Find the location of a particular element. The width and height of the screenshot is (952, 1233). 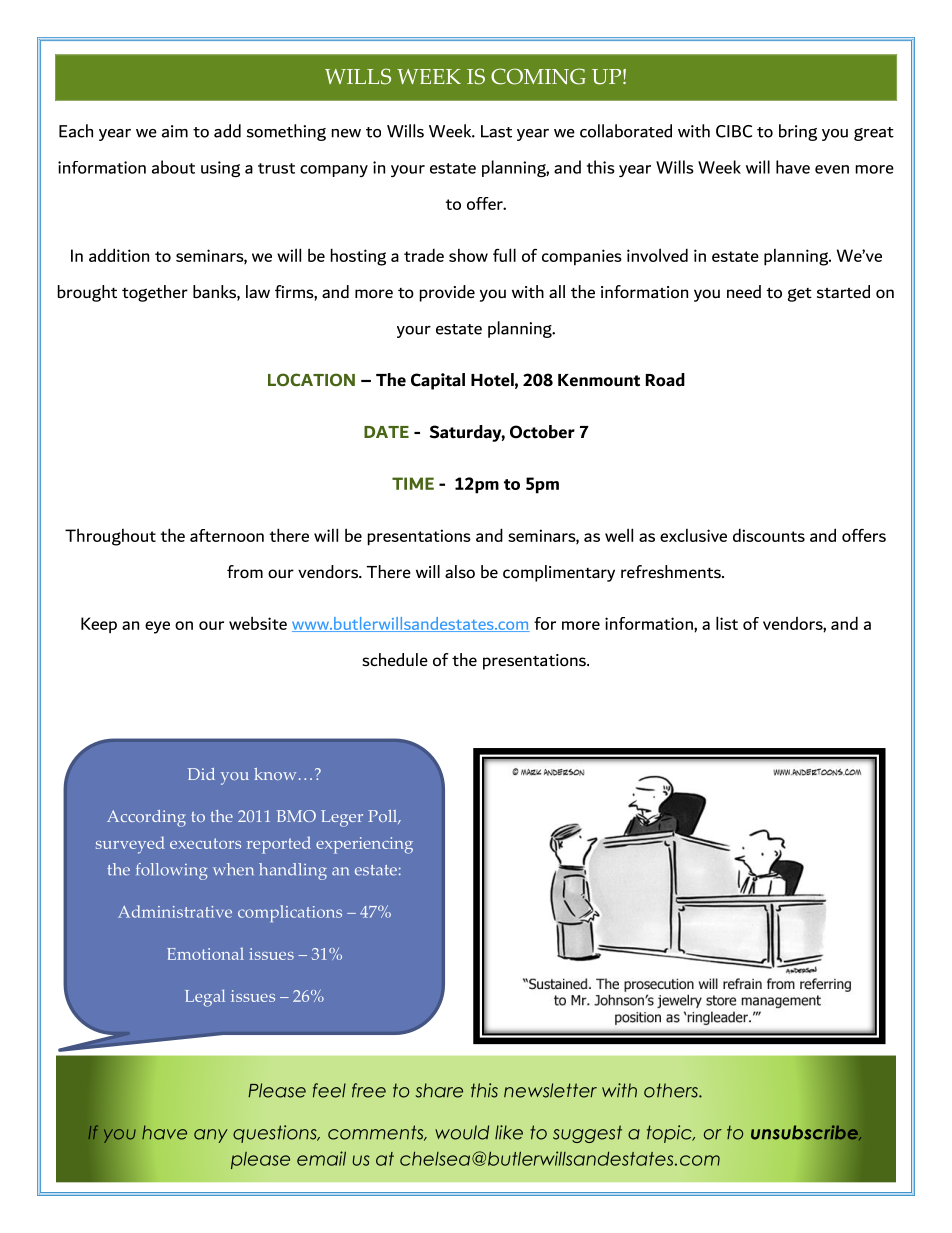

list is located at coordinates (727, 623).
